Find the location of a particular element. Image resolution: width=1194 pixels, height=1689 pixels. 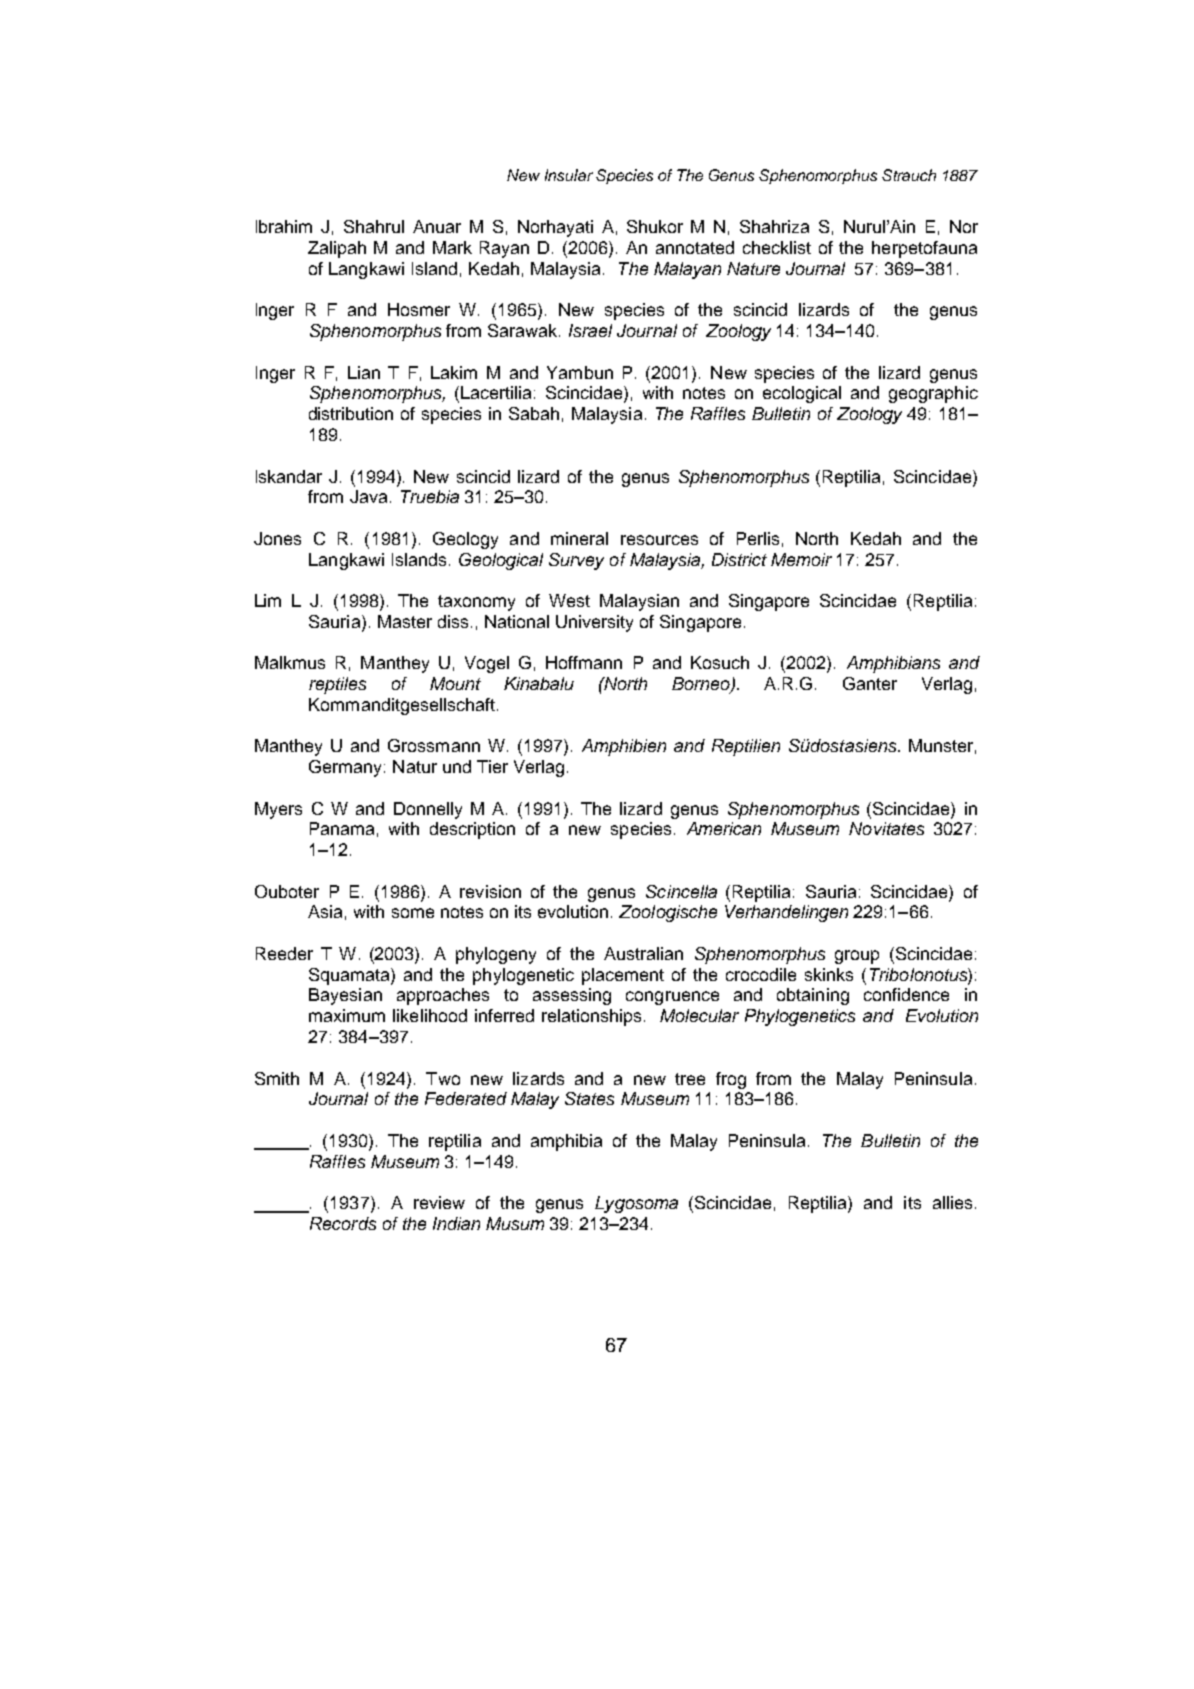

Asia is located at coordinates (325, 911).
